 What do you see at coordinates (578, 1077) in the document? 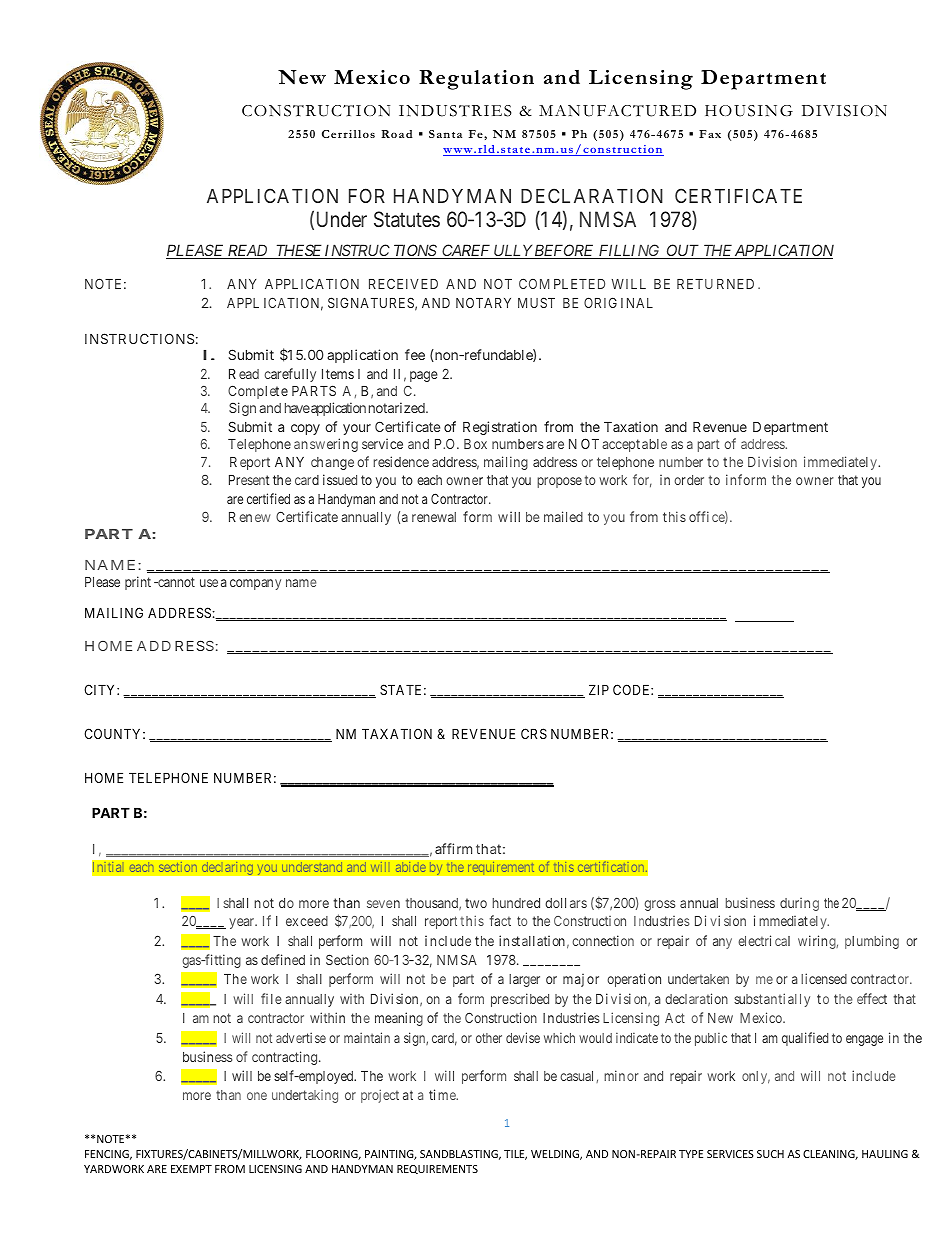
I see `casual` at bounding box center [578, 1077].
